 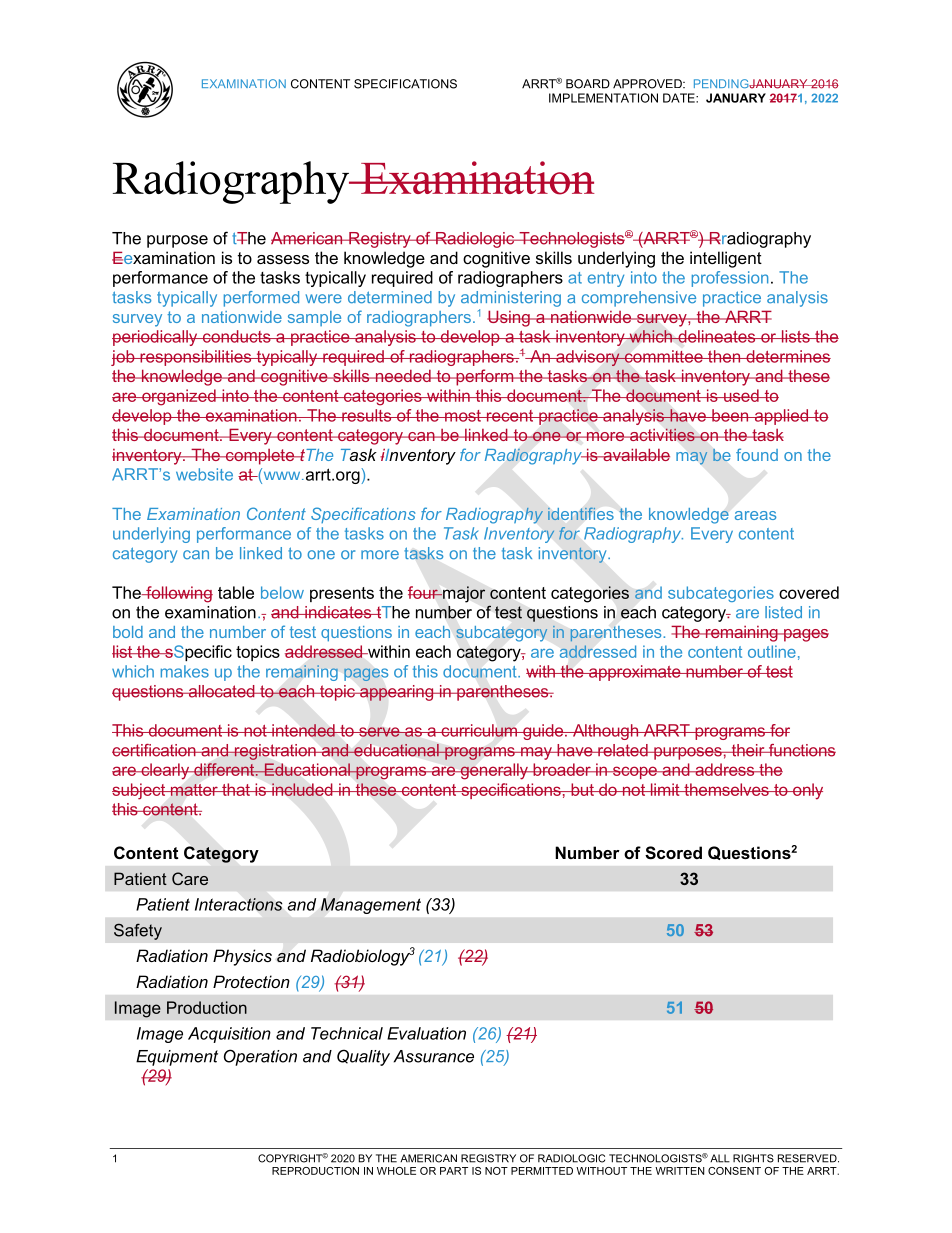 I want to click on assess, so click(x=283, y=259).
